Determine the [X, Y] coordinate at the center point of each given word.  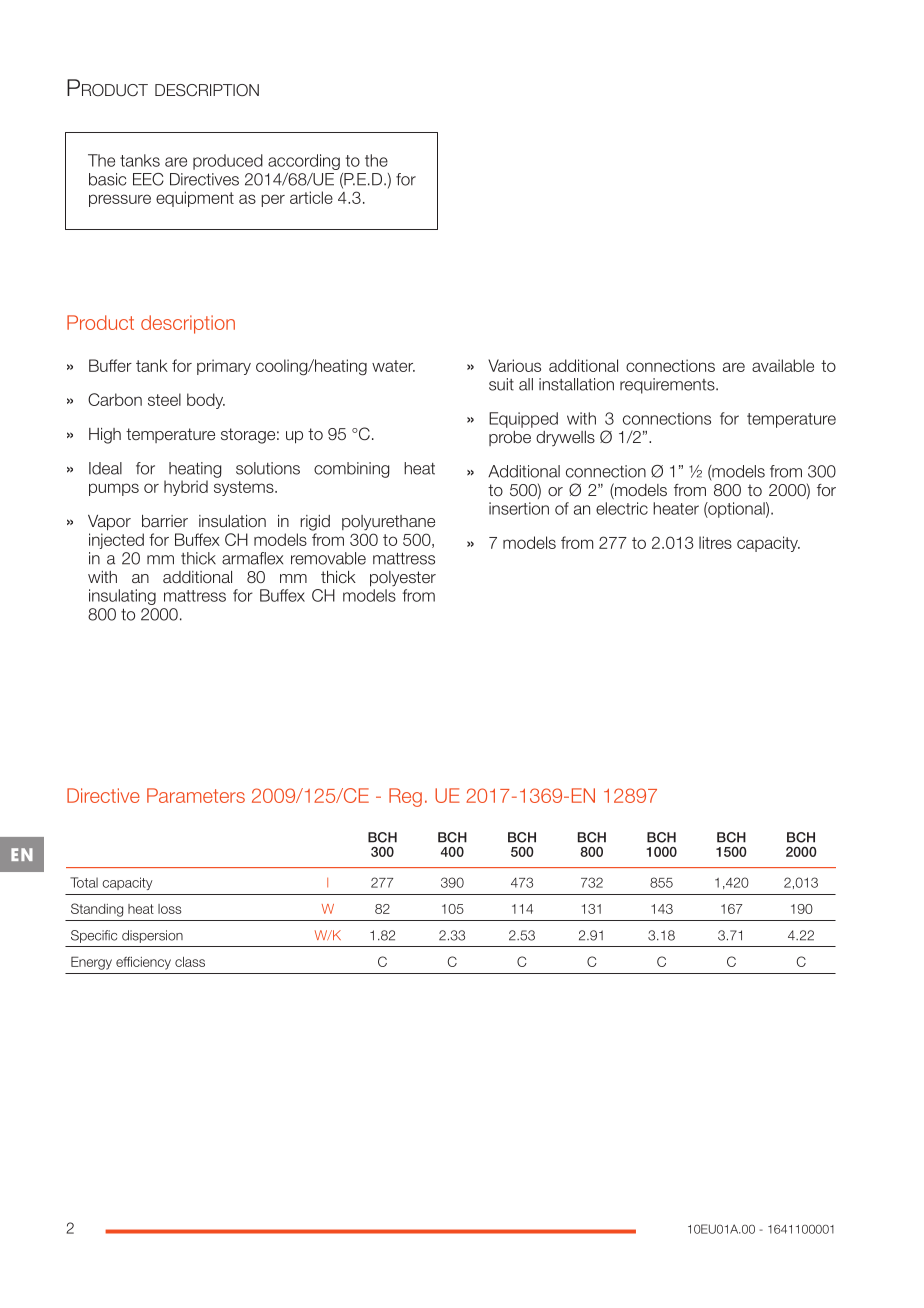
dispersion [152, 936]
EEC [148, 179]
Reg [405, 797]
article [311, 197]
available [783, 365]
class [190, 962]
